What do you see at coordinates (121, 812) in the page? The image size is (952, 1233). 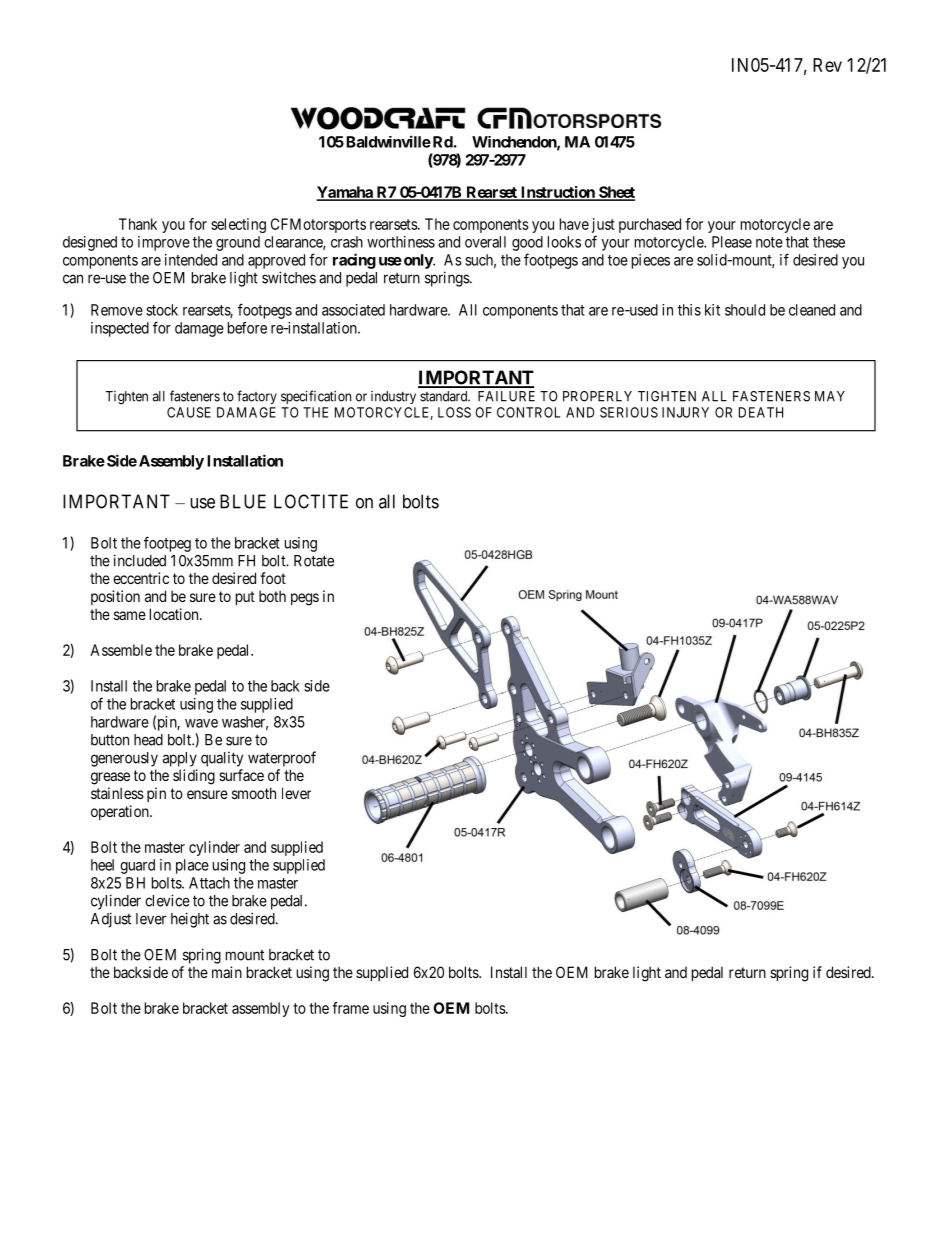 I see `operation` at bounding box center [121, 812].
